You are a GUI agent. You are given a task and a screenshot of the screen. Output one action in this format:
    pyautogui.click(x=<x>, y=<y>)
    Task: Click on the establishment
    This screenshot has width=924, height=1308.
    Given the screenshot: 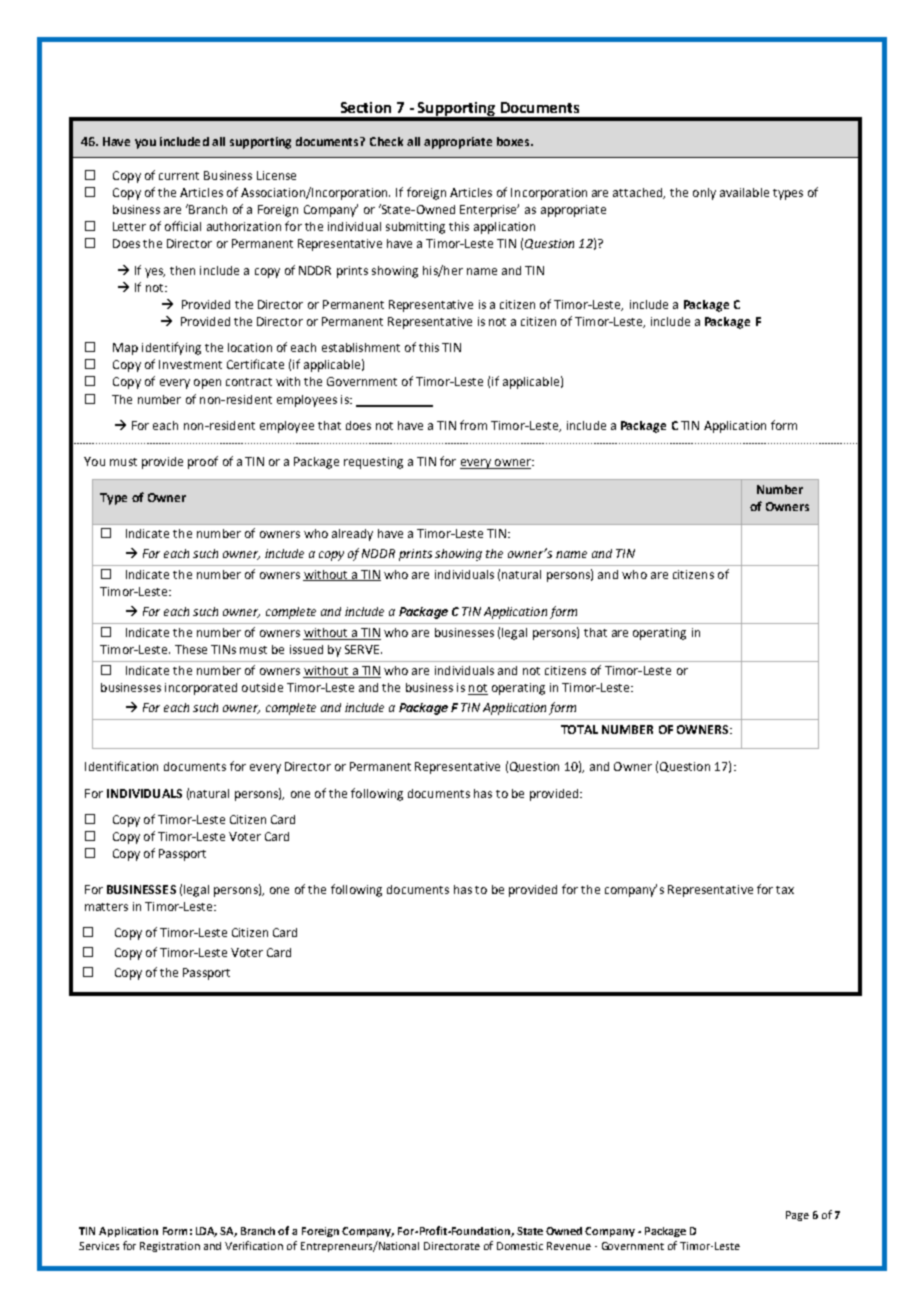 What is the action you would take?
    pyautogui.click(x=361, y=347)
